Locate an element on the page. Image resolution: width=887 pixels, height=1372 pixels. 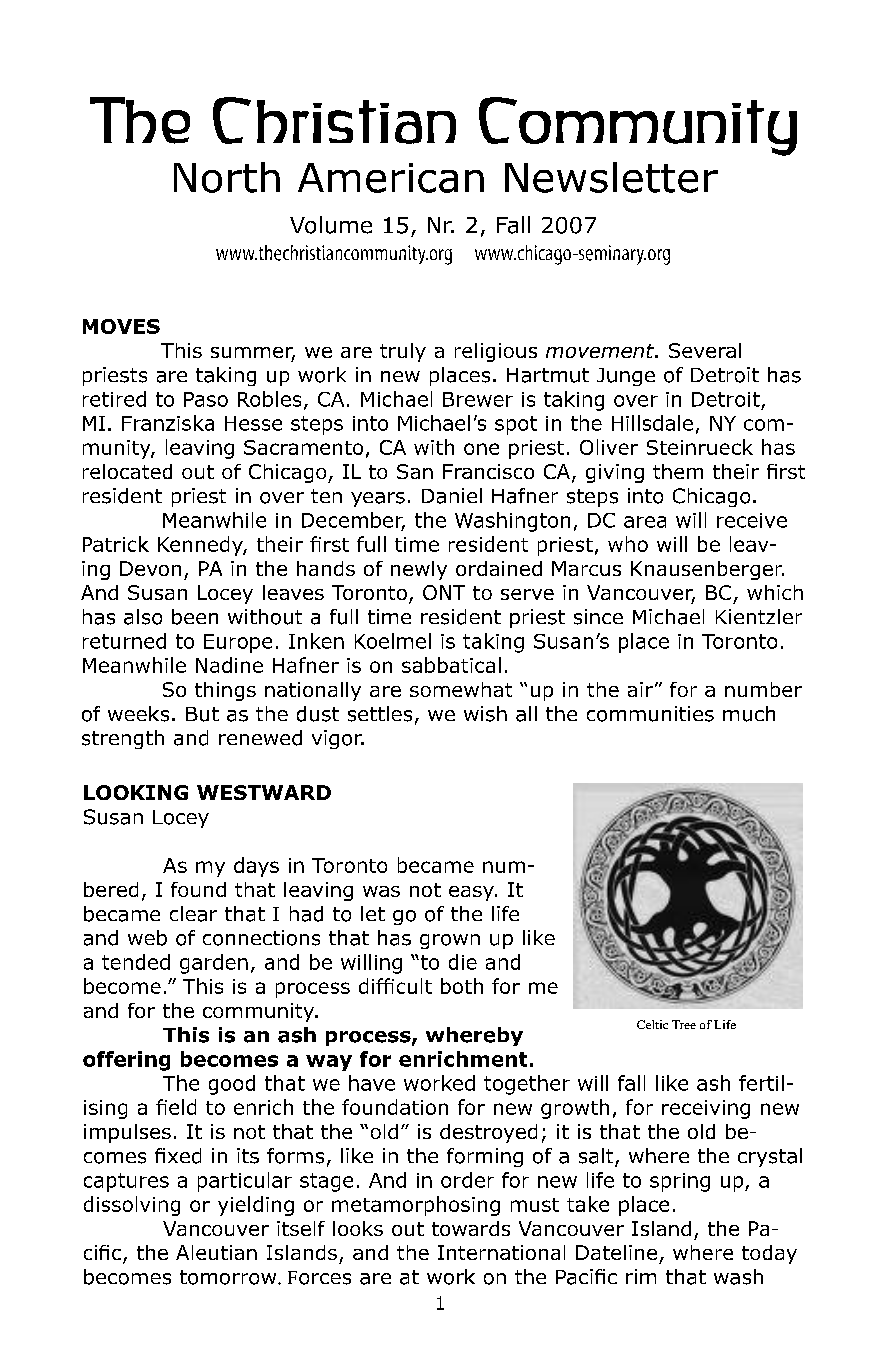
American is located at coordinates (391, 178).
